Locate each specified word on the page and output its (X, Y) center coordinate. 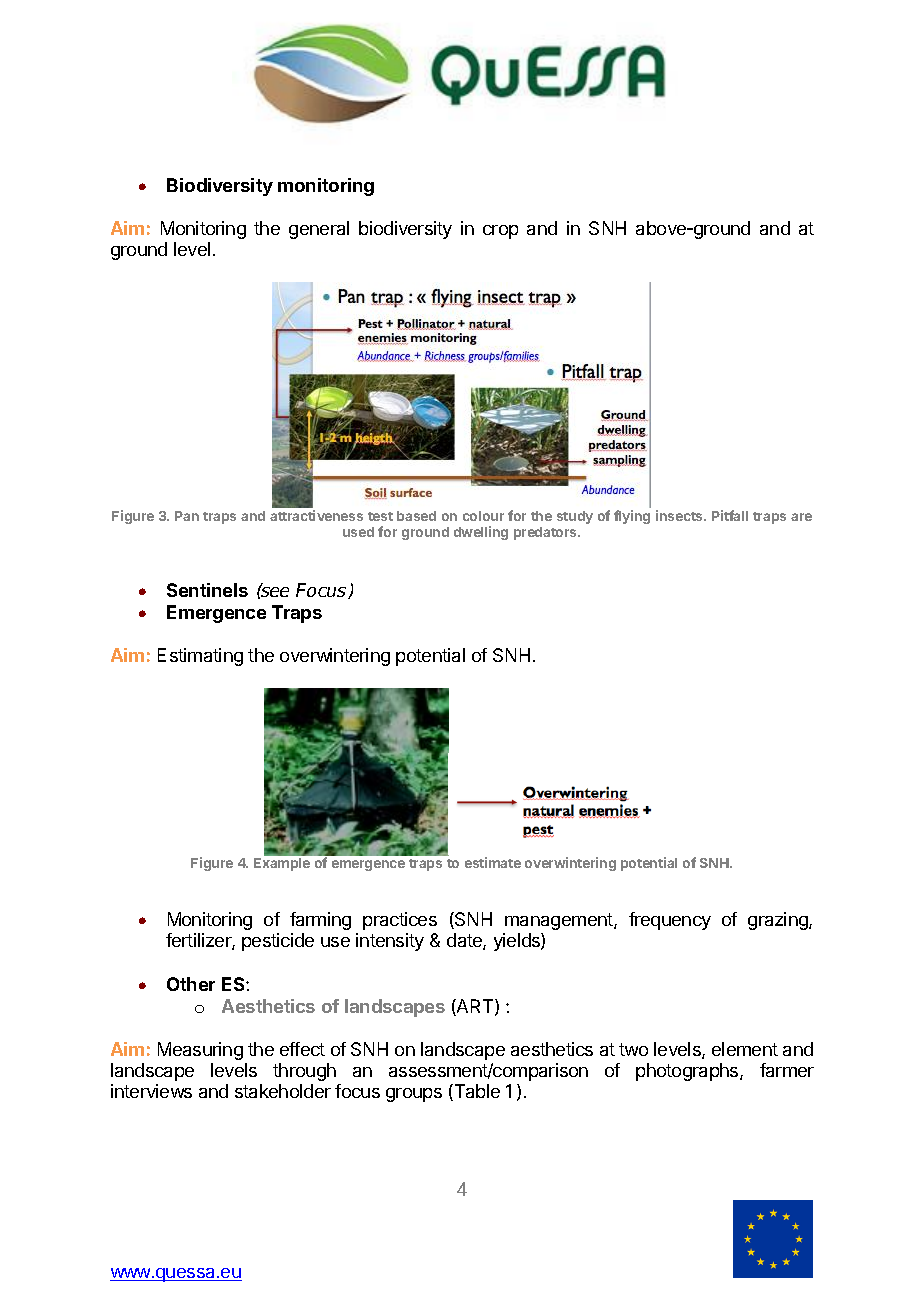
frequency (670, 921)
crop (500, 232)
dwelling (481, 533)
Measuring (200, 1051)
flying (632, 517)
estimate (493, 862)
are (801, 517)
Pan (187, 516)
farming (320, 921)
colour (483, 516)
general (319, 230)
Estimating (200, 657)
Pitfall (730, 515)
